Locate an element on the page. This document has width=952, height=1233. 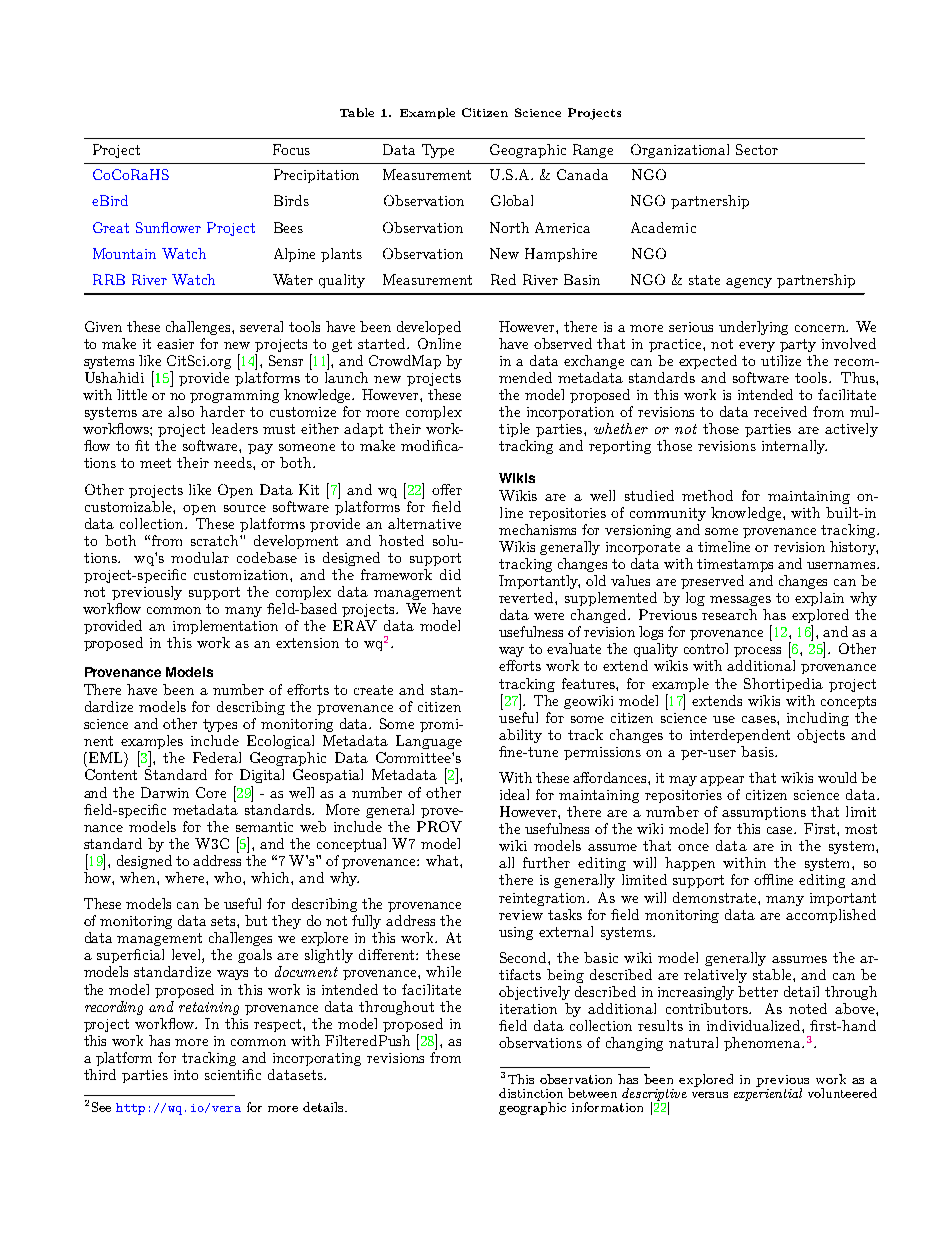
process is located at coordinates (757, 652).
